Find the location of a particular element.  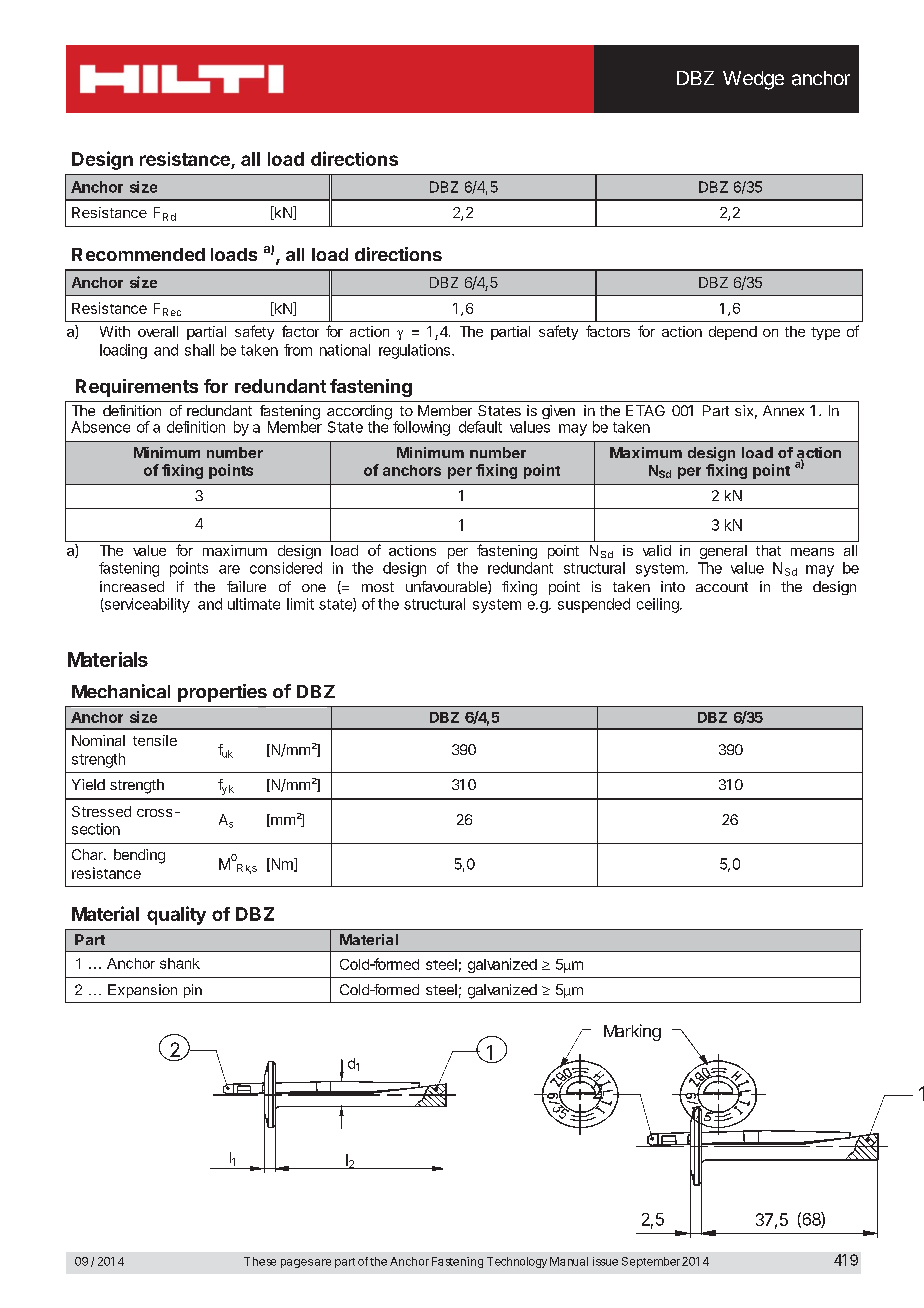

bending is located at coordinates (139, 856).
